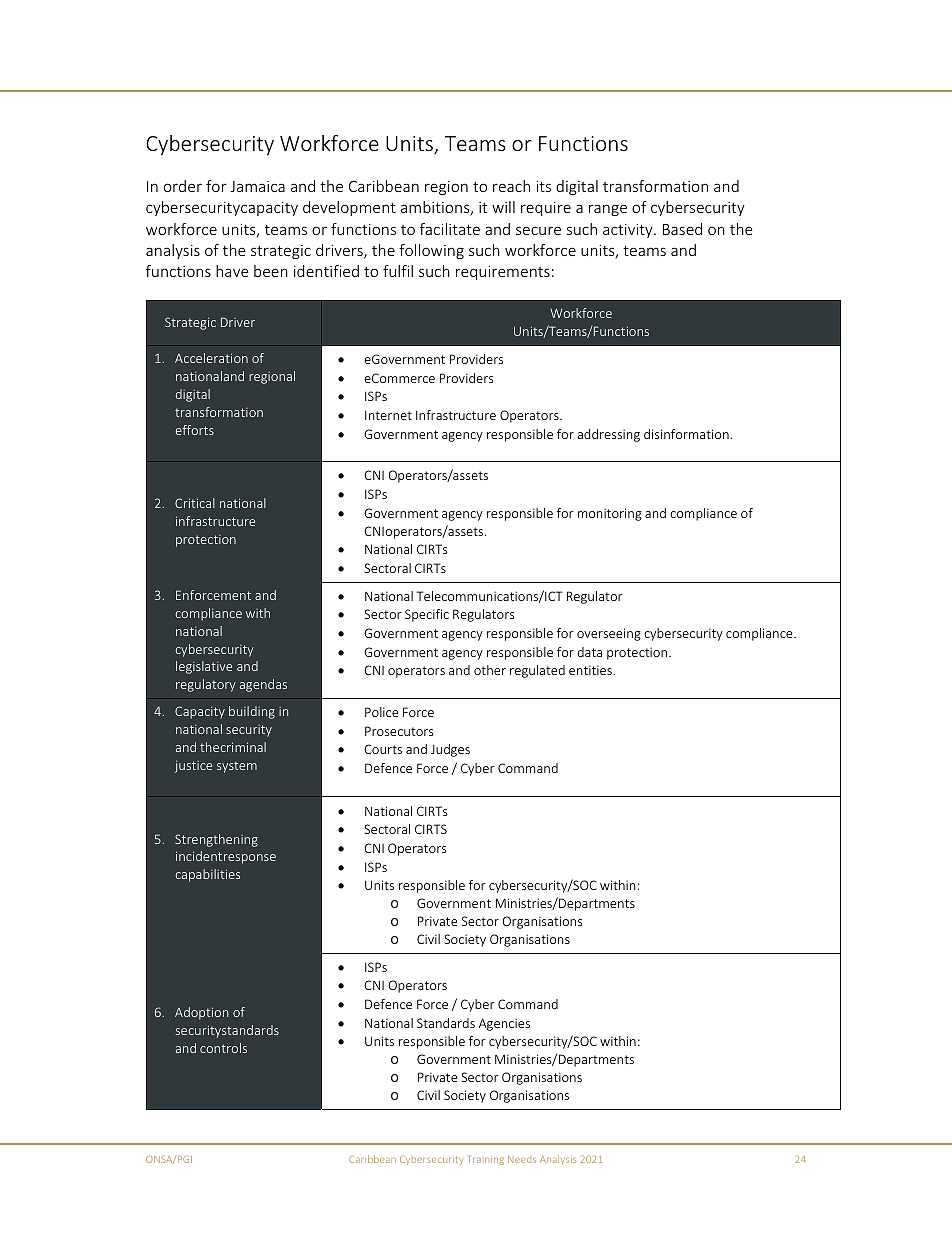 The image size is (952, 1233). What do you see at coordinates (257, 186) in the document?
I see `Jamaica` at bounding box center [257, 186].
